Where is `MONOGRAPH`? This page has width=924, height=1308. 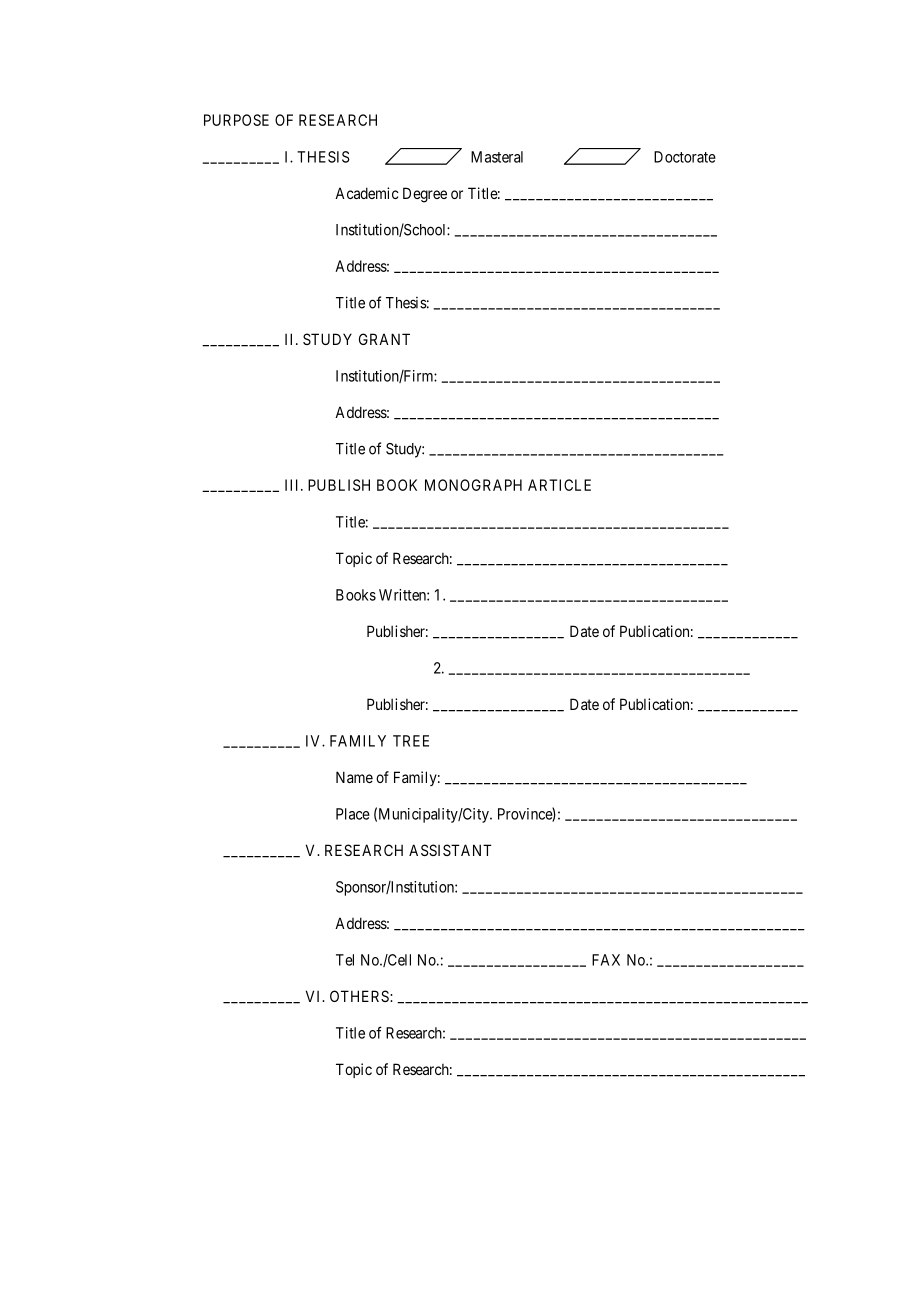 MONOGRAPH is located at coordinates (473, 485).
